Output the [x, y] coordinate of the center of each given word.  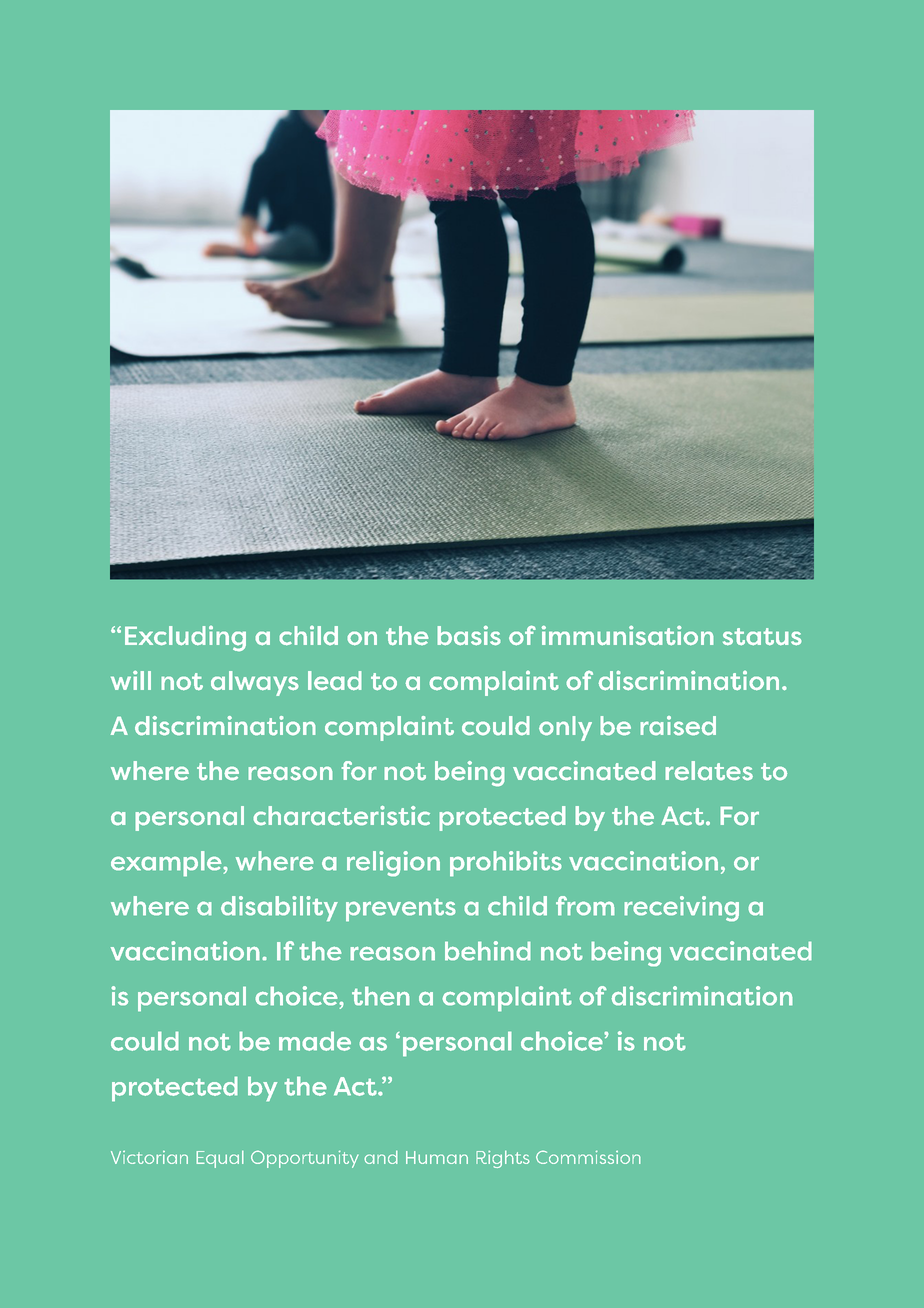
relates [709, 771]
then [381, 996]
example [167, 864]
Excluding [185, 639]
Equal [220, 1159]
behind [488, 951]
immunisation [628, 635]
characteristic [341, 816]
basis [469, 635]
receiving [681, 909]
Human [437, 1157]
